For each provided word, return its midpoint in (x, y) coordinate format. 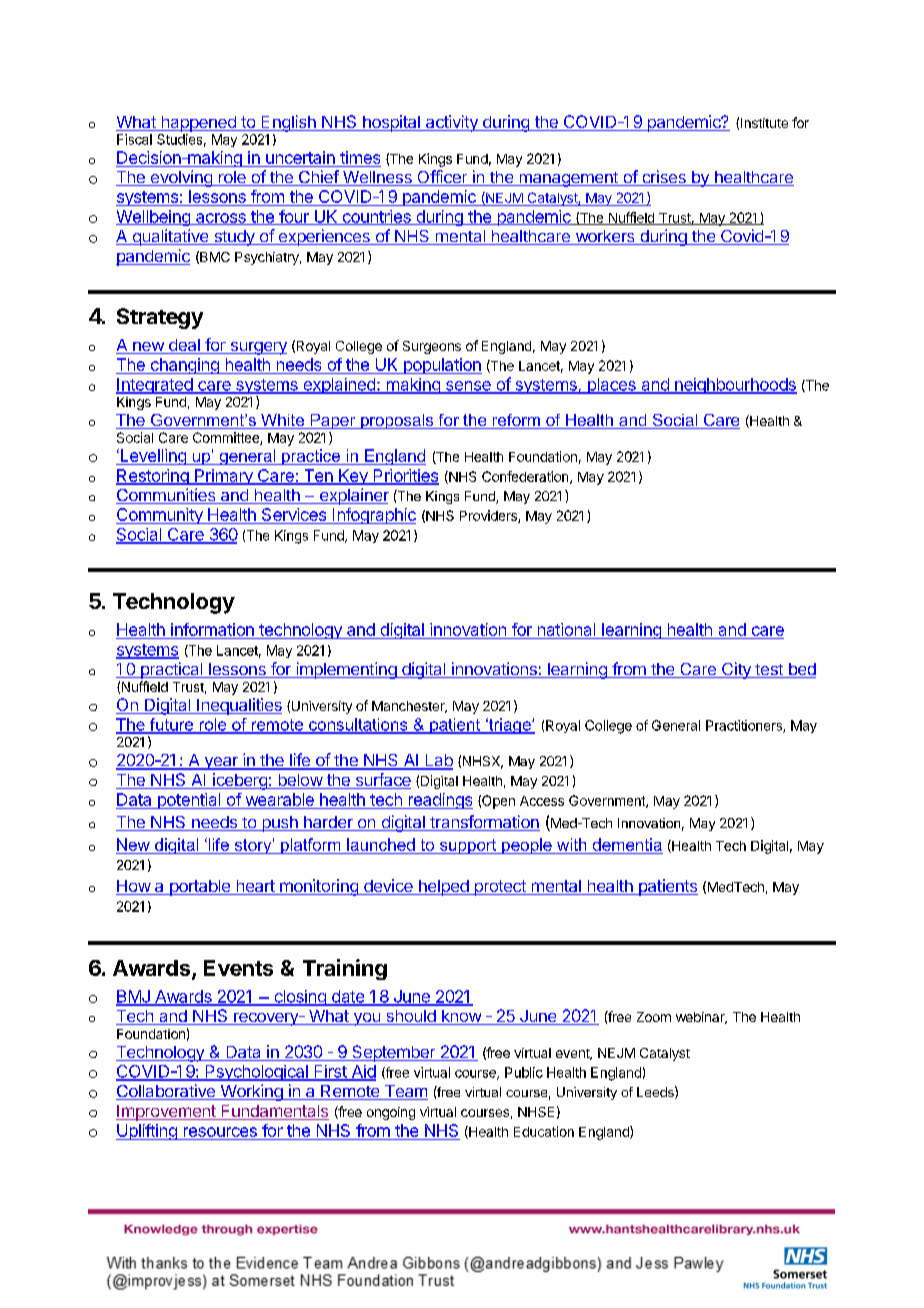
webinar (701, 1018)
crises (664, 178)
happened (198, 124)
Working (251, 1092)
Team (405, 1092)
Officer (442, 178)
